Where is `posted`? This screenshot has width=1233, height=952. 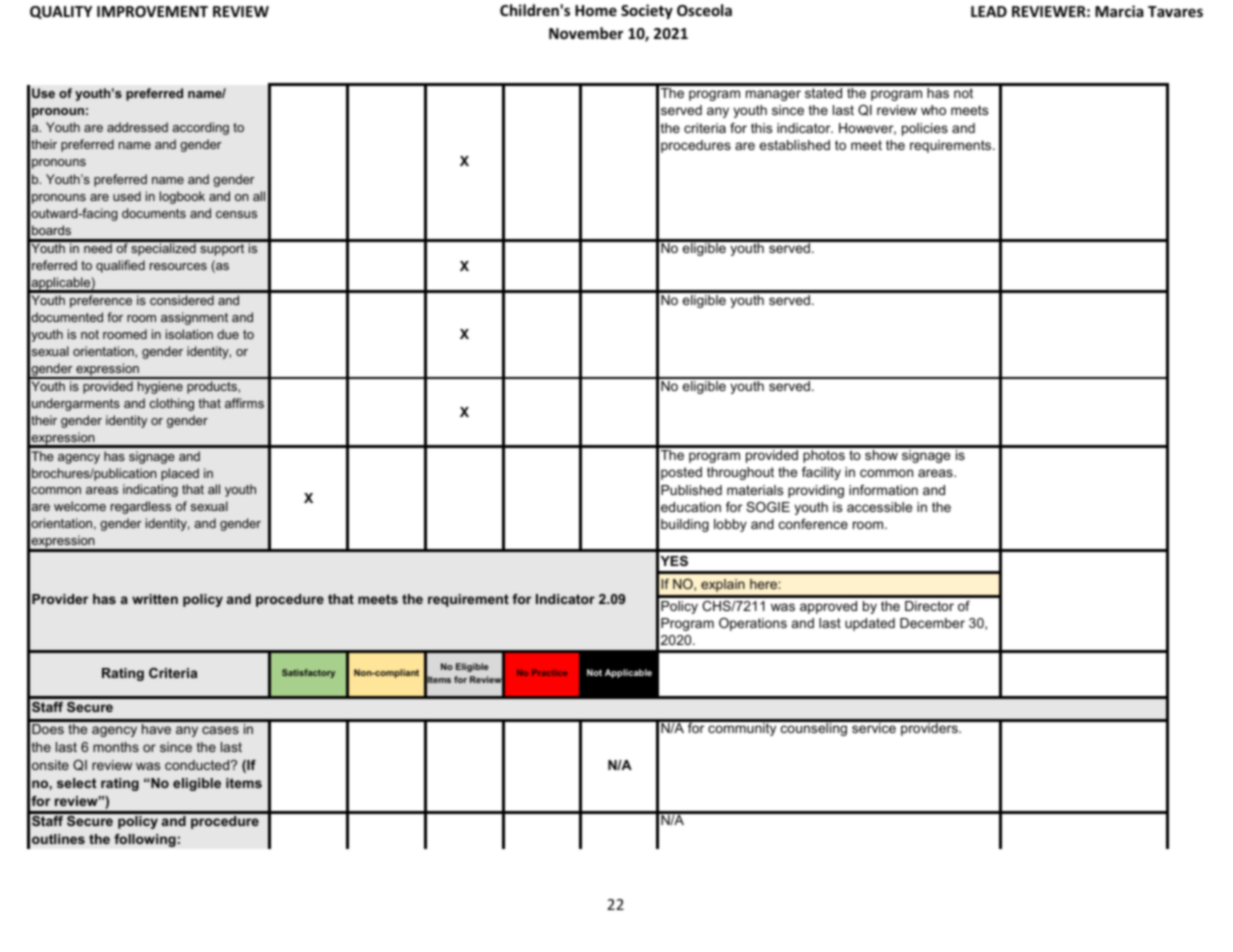 posted is located at coordinates (681, 473).
